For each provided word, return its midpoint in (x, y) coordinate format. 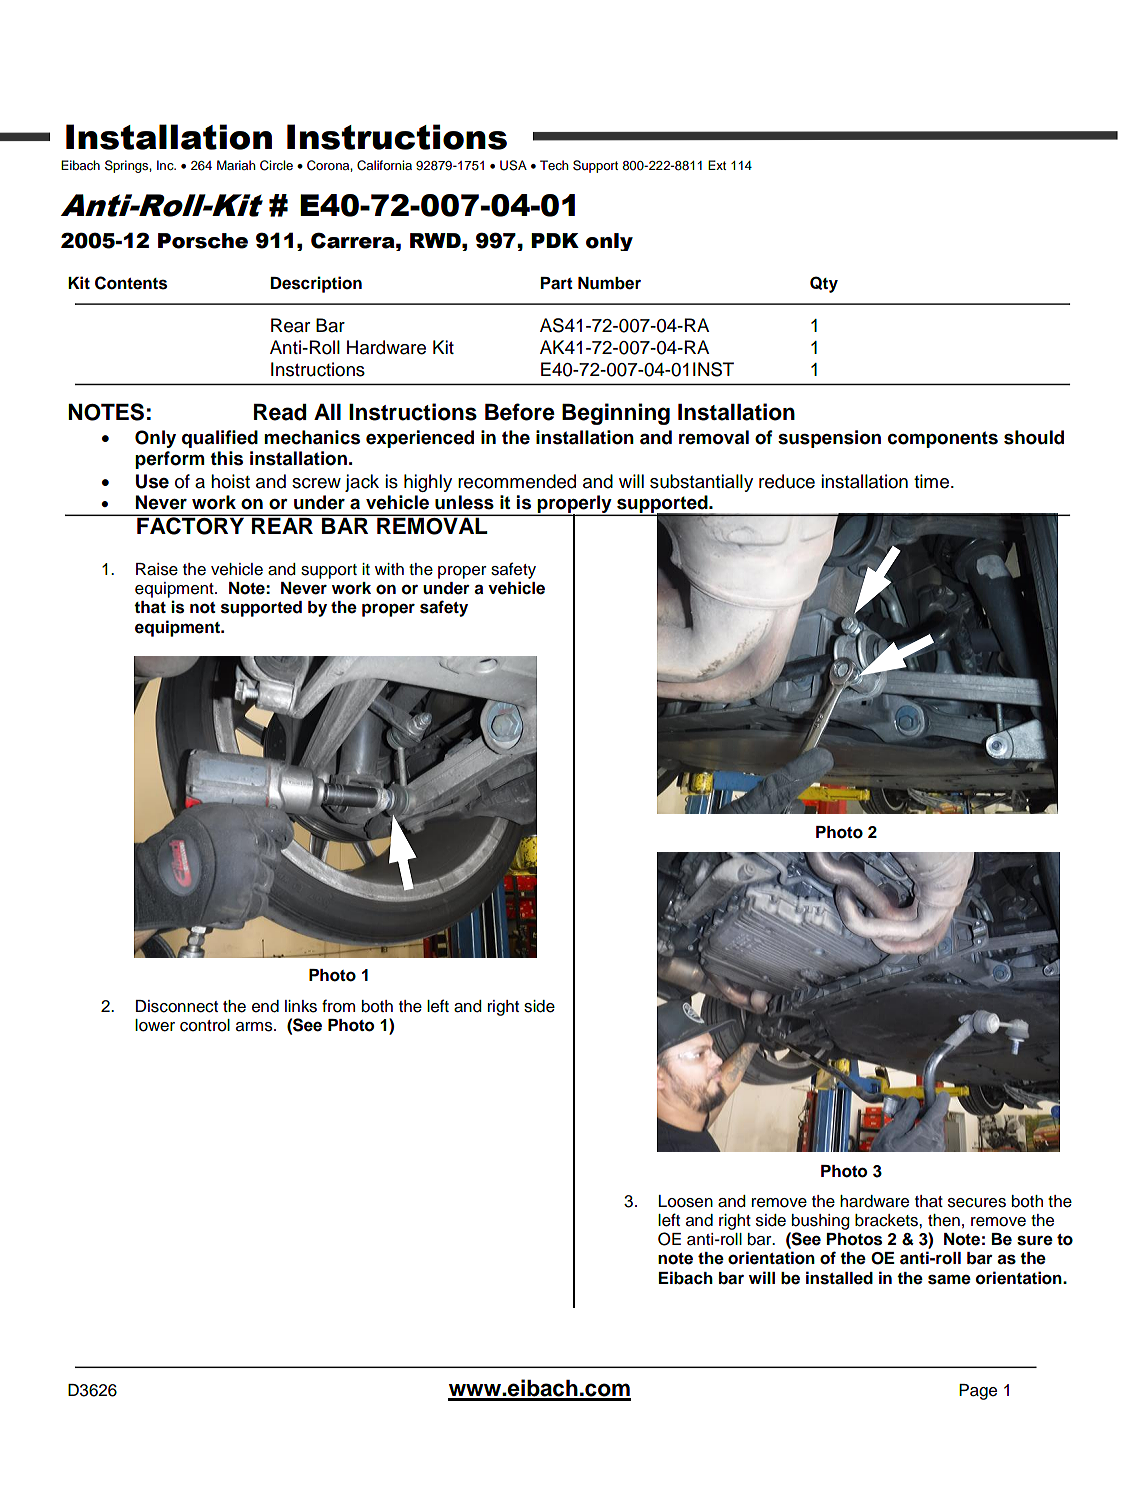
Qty (824, 284)
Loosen (686, 1201)
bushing (821, 1222)
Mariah (236, 165)
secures (977, 1203)
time (933, 481)
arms (255, 1027)
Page (978, 1392)
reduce (787, 481)
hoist (230, 481)
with (389, 569)
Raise (157, 569)
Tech (554, 165)
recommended (517, 481)
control (205, 1025)
